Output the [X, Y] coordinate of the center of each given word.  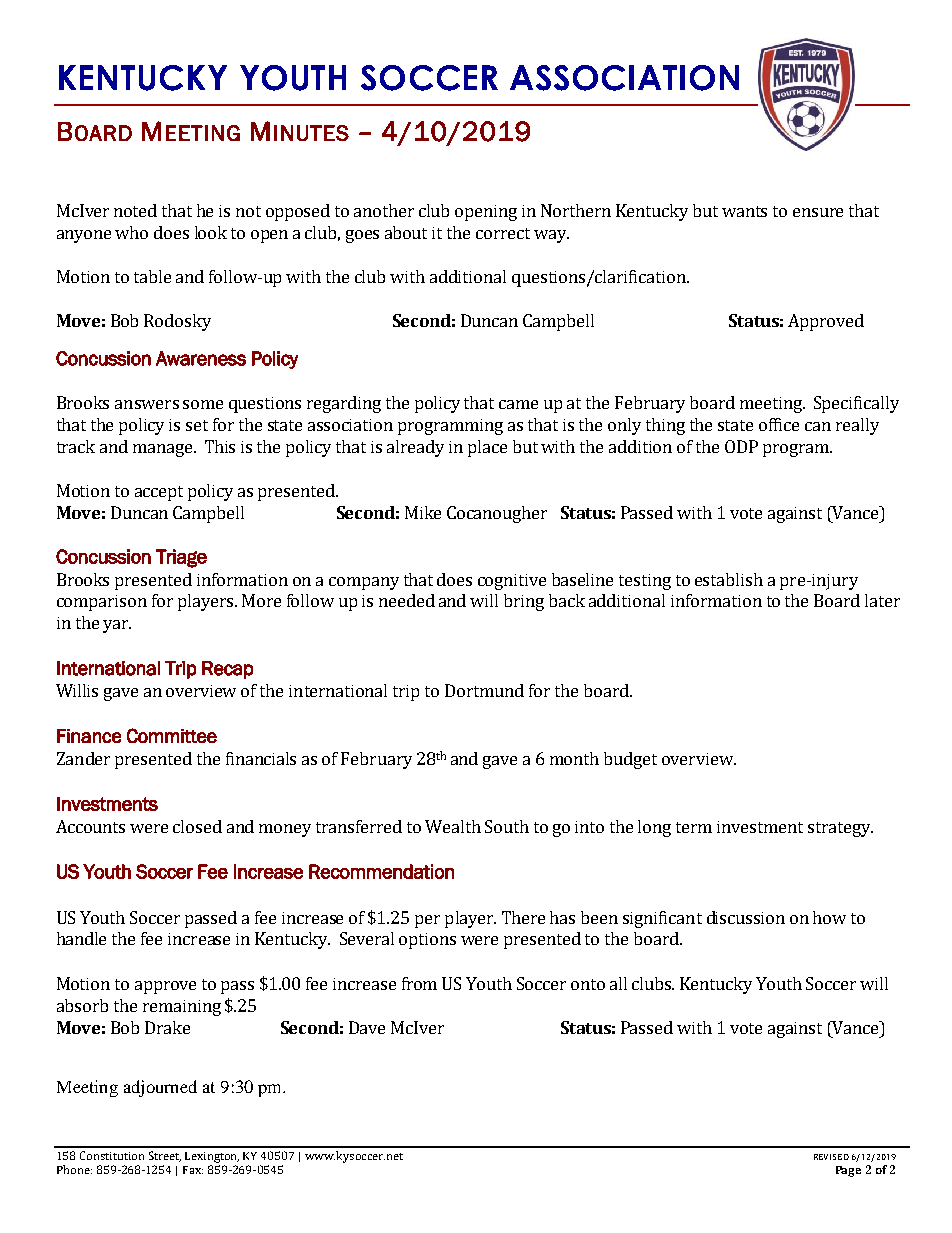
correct [503, 233]
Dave [367, 1027]
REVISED [831, 1157]
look [211, 232]
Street [165, 1156]
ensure [818, 212]
